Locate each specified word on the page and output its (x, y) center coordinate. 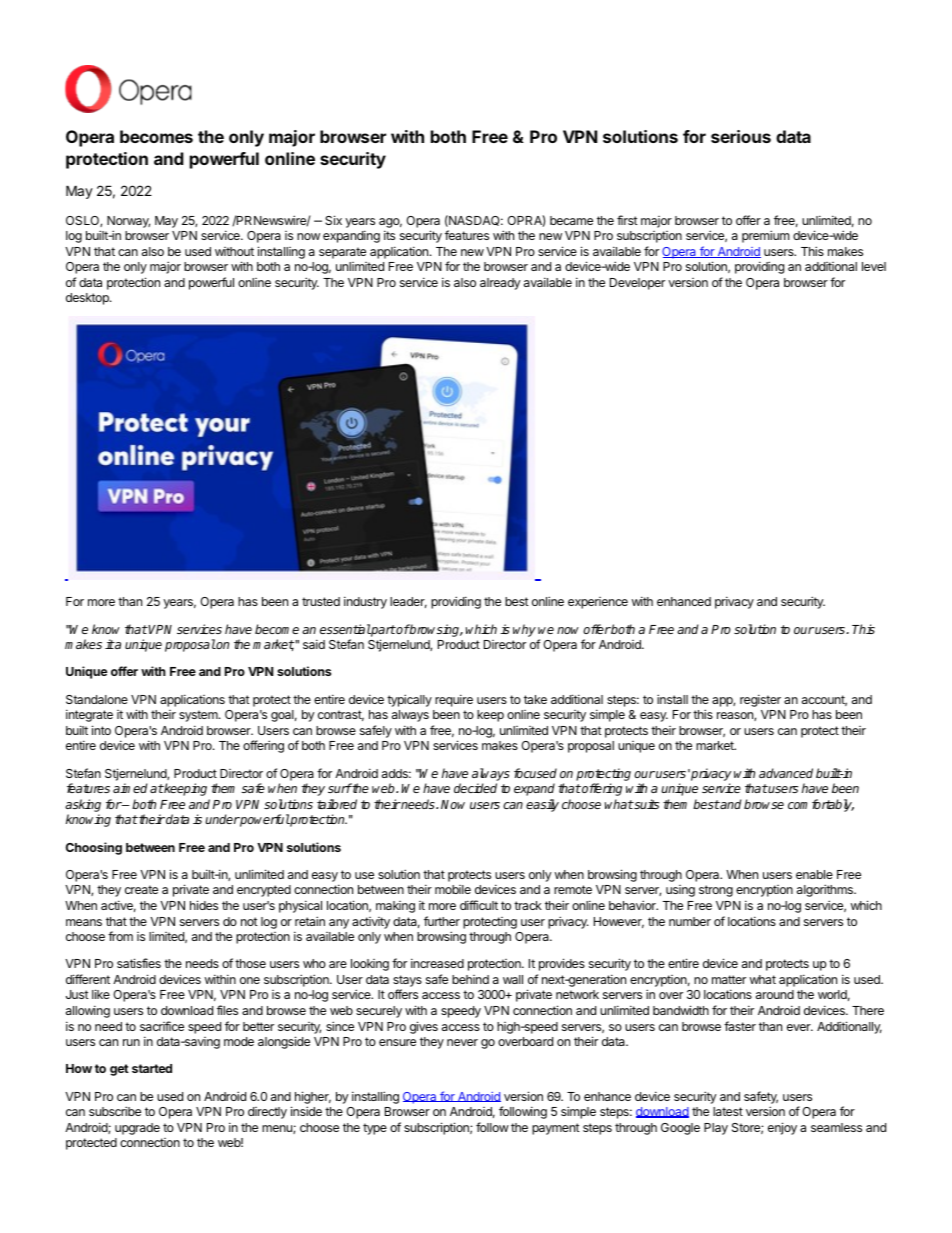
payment (556, 1129)
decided (475, 788)
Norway (128, 222)
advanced (786, 773)
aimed (130, 788)
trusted (321, 601)
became (571, 220)
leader (408, 602)
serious (741, 136)
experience (598, 603)
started (152, 1068)
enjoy (782, 1128)
